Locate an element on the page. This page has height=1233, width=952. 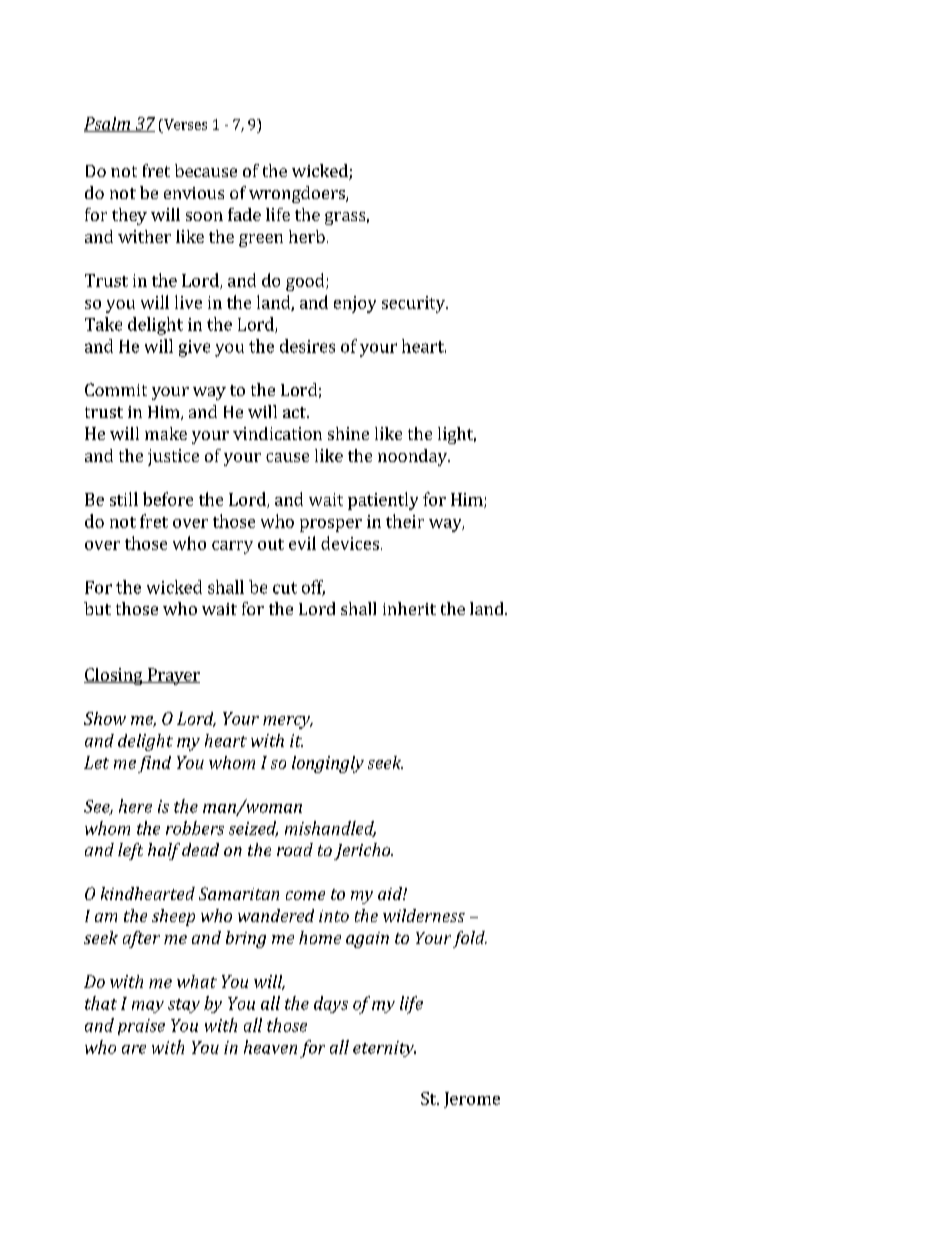
Commit is located at coordinates (116, 389).
